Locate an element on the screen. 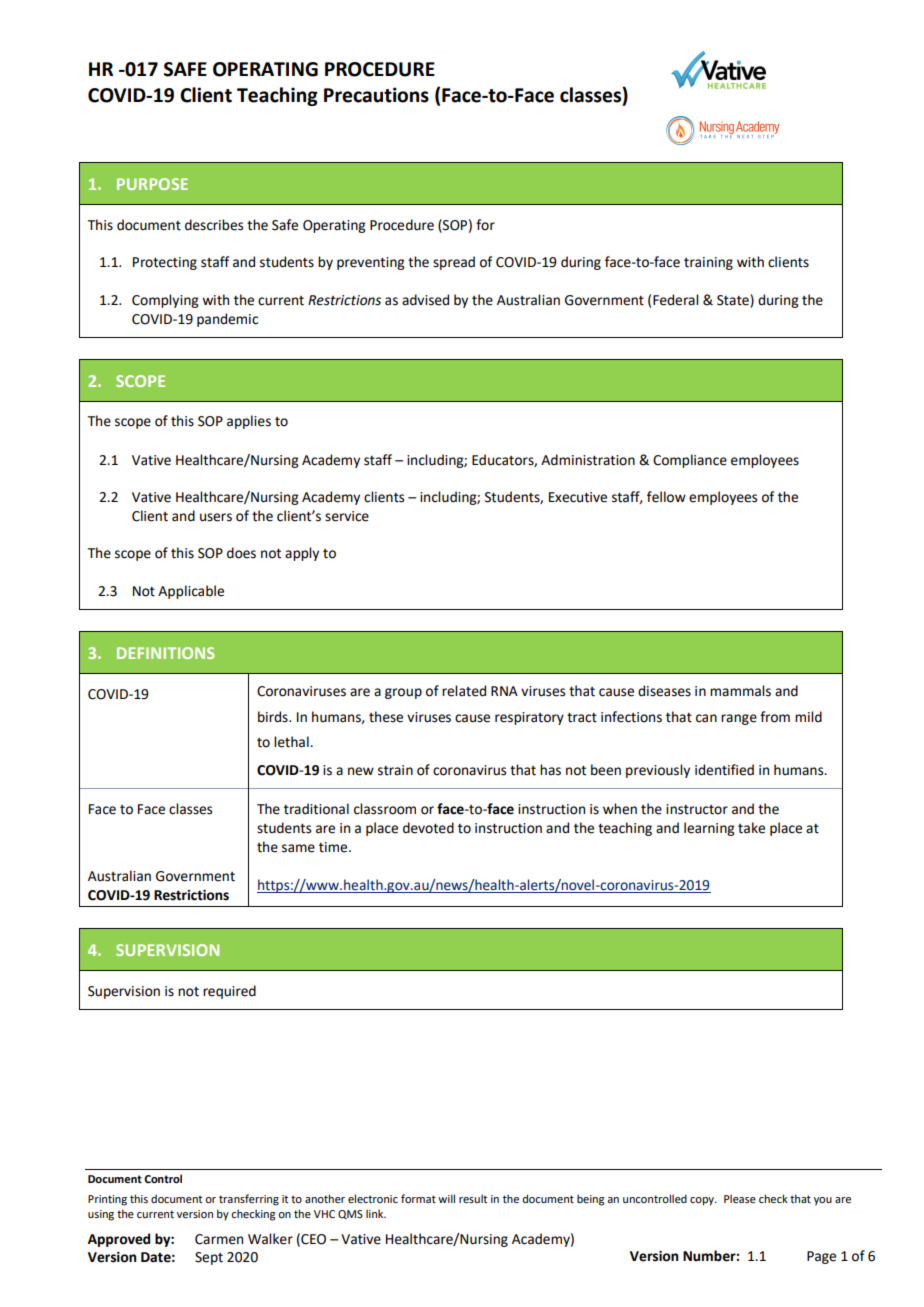 The height and width of the screenshot is (1307, 924). PURPOSE is located at coordinates (152, 184).
